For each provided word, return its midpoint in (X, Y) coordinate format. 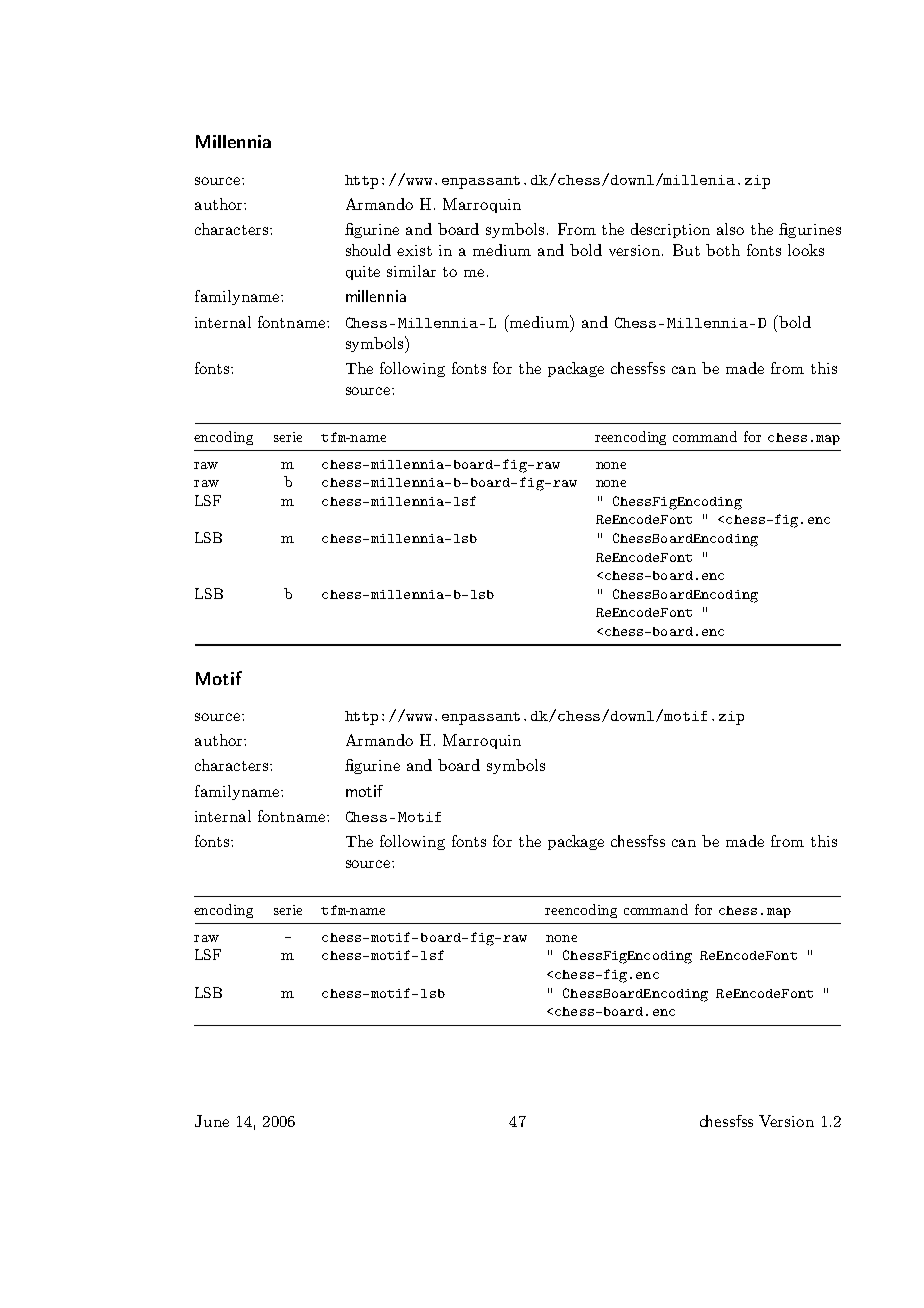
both (723, 250)
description (670, 230)
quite (363, 273)
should (368, 250)
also (730, 229)
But (686, 250)
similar (411, 271)
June (212, 1121)
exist (414, 250)
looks (806, 250)
